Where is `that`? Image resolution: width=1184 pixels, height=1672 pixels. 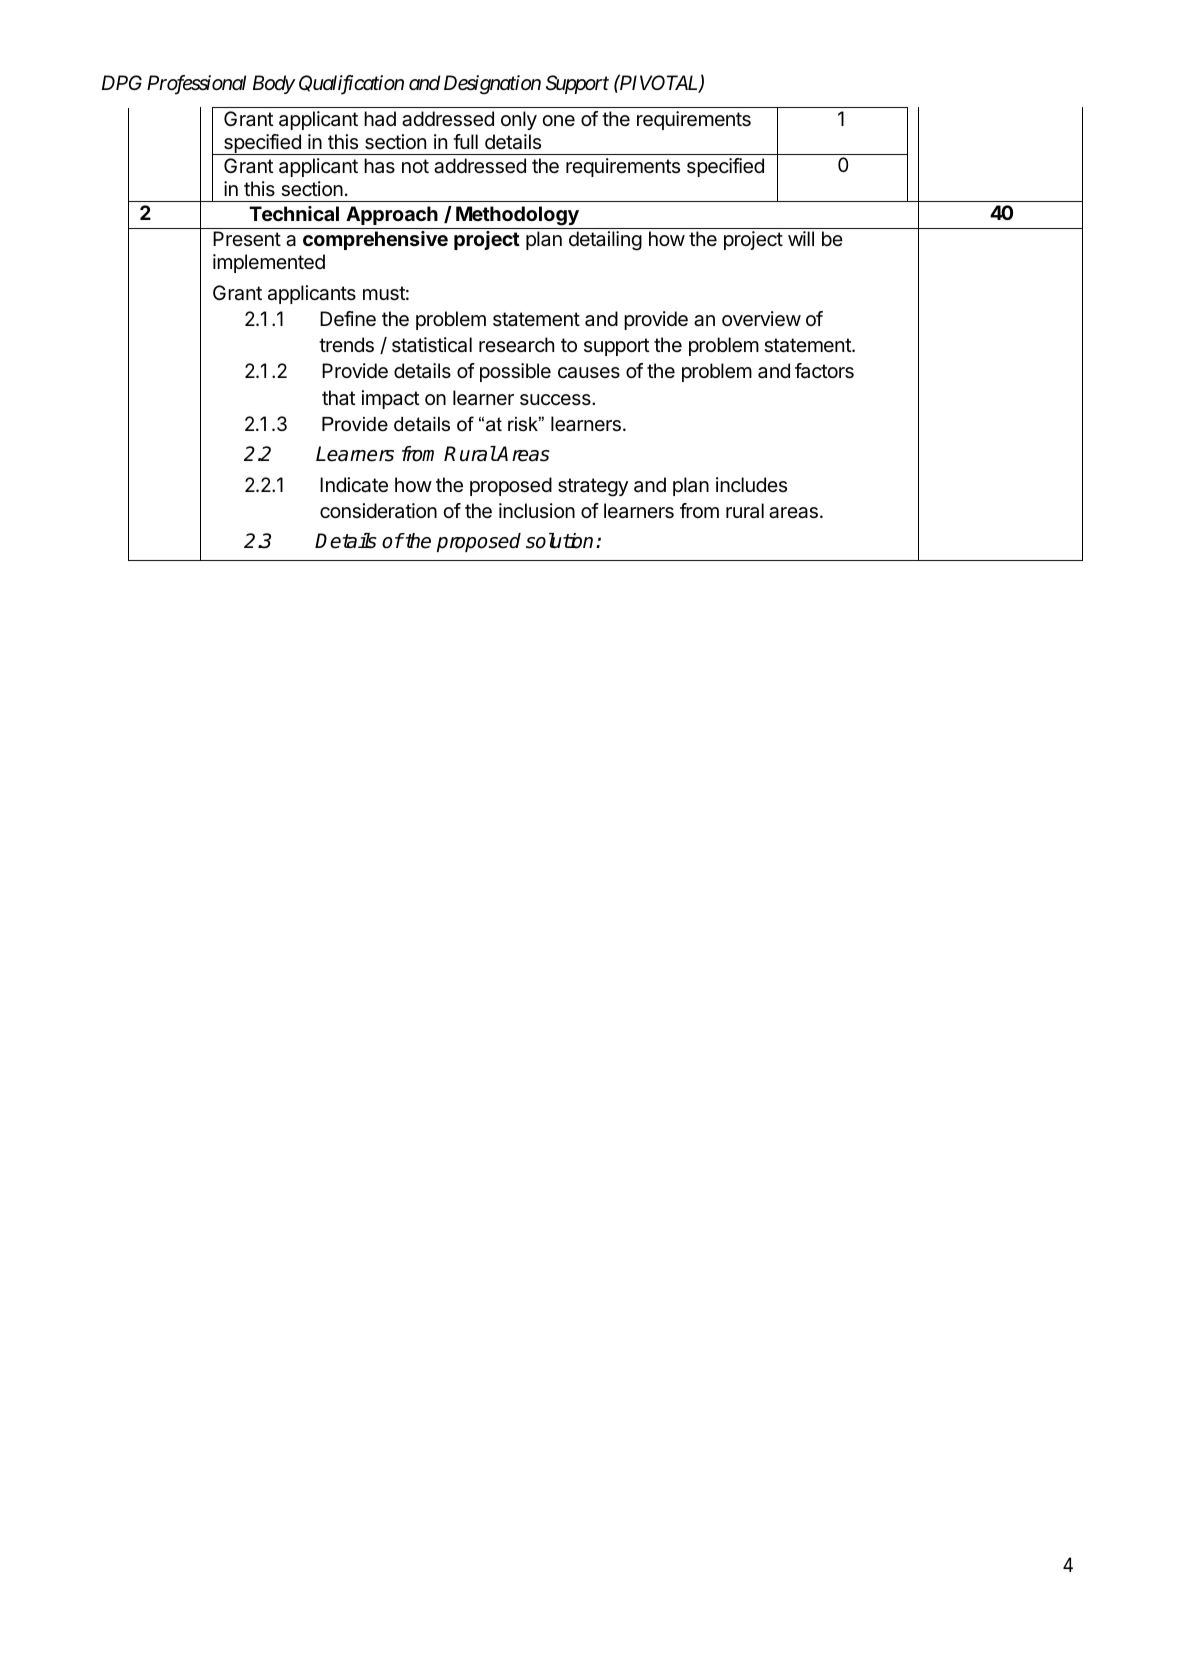
that is located at coordinates (339, 397).
